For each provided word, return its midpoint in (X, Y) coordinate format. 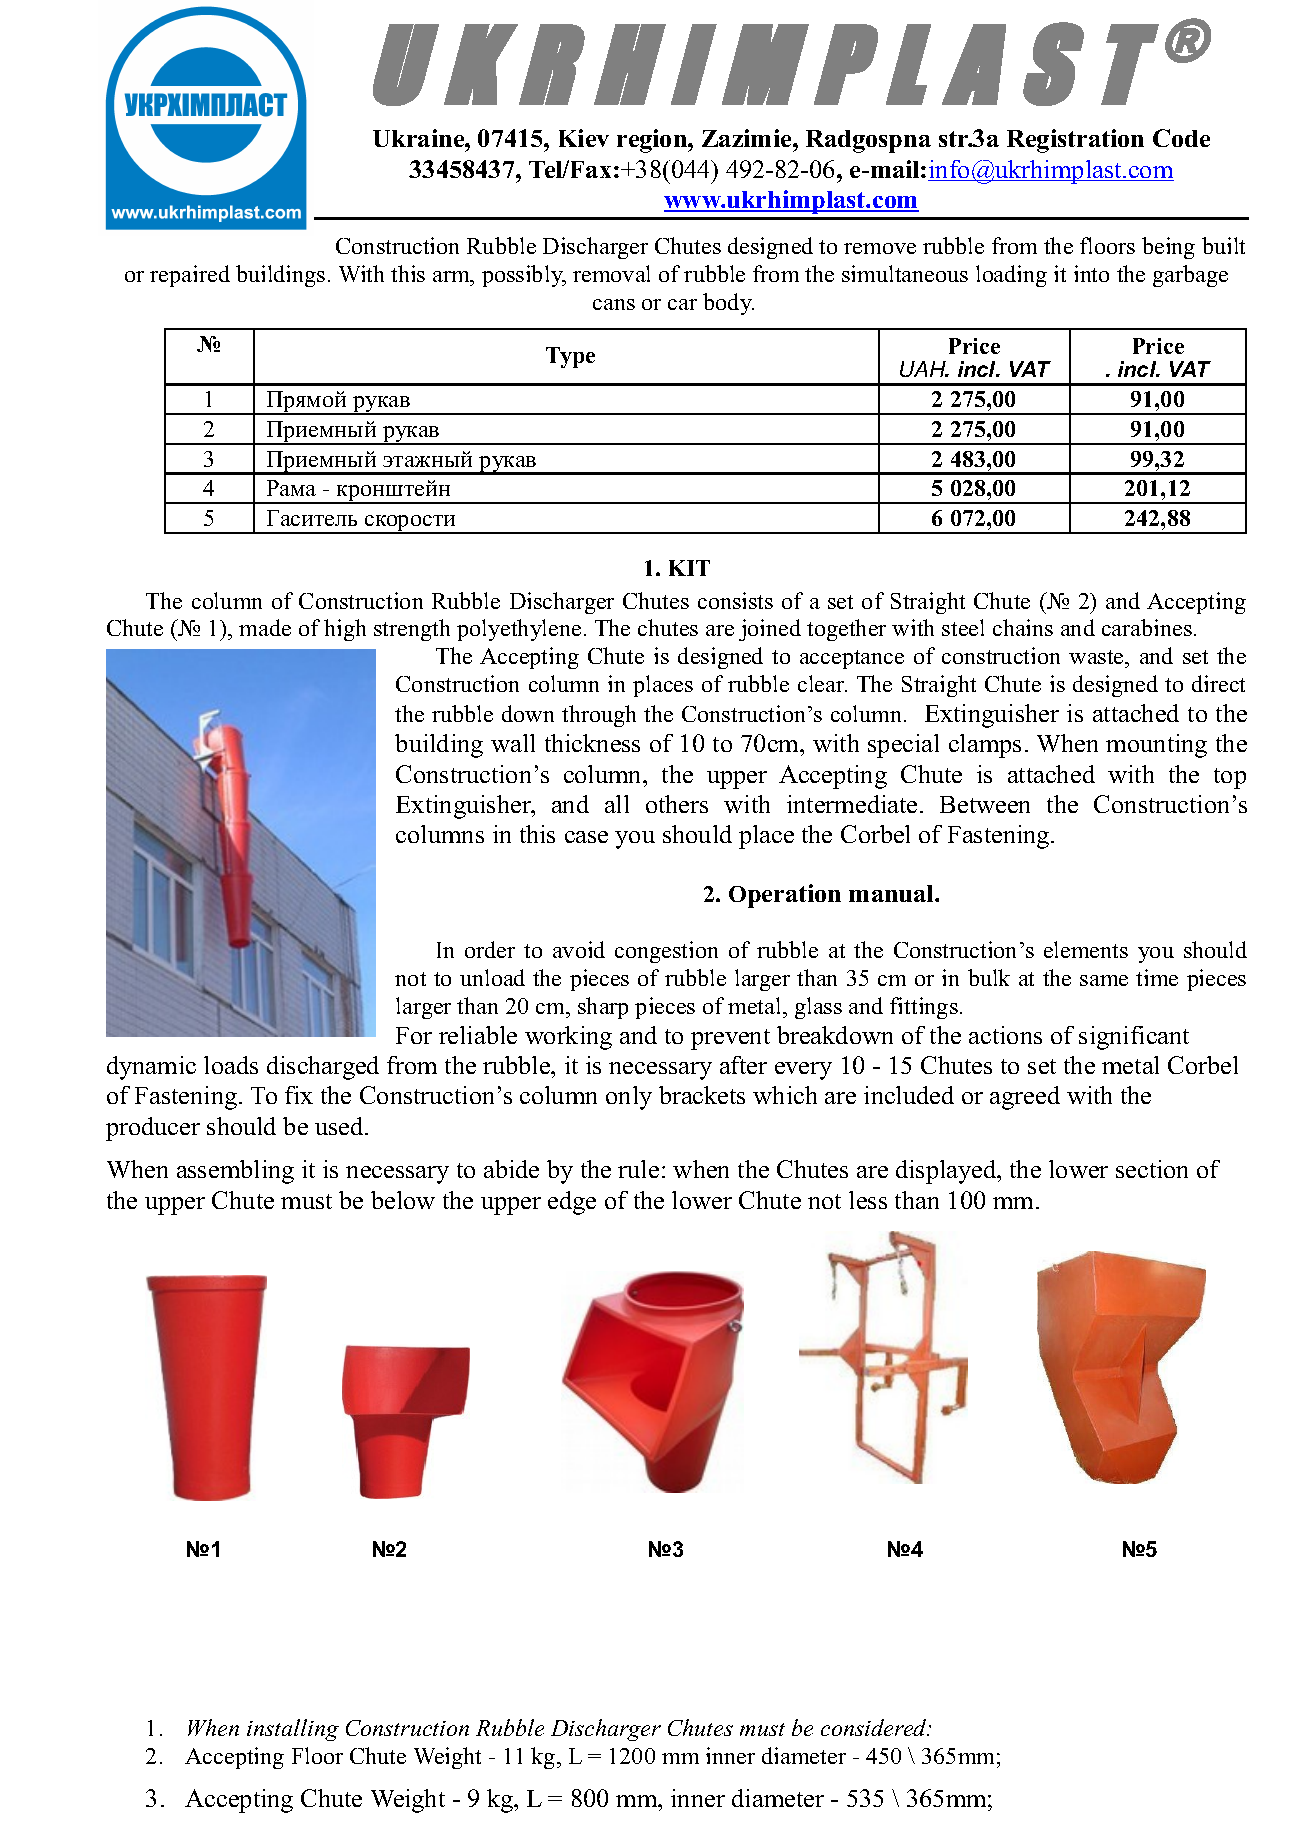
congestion (666, 952)
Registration (1075, 141)
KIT (689, 568)
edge (572, 1203)
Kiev (584, 138)
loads (231, 1065)
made (265, 627)
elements (1086, 949)
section (1152, 1169)
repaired (190, 276)
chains (1023, 627)
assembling (235, 1172)
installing (293, 1730)
